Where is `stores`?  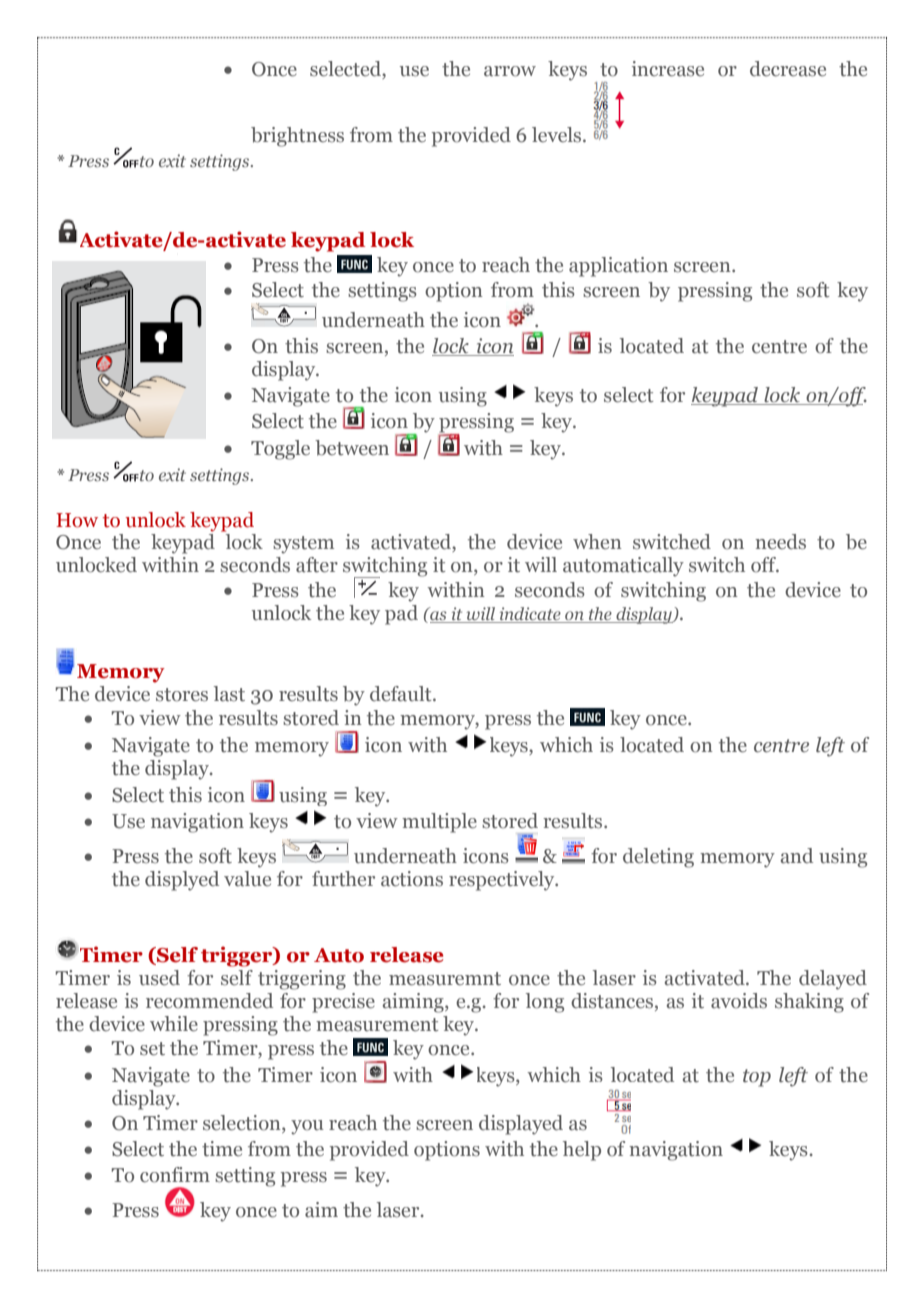 stores is located at coordinates (182, 695).
